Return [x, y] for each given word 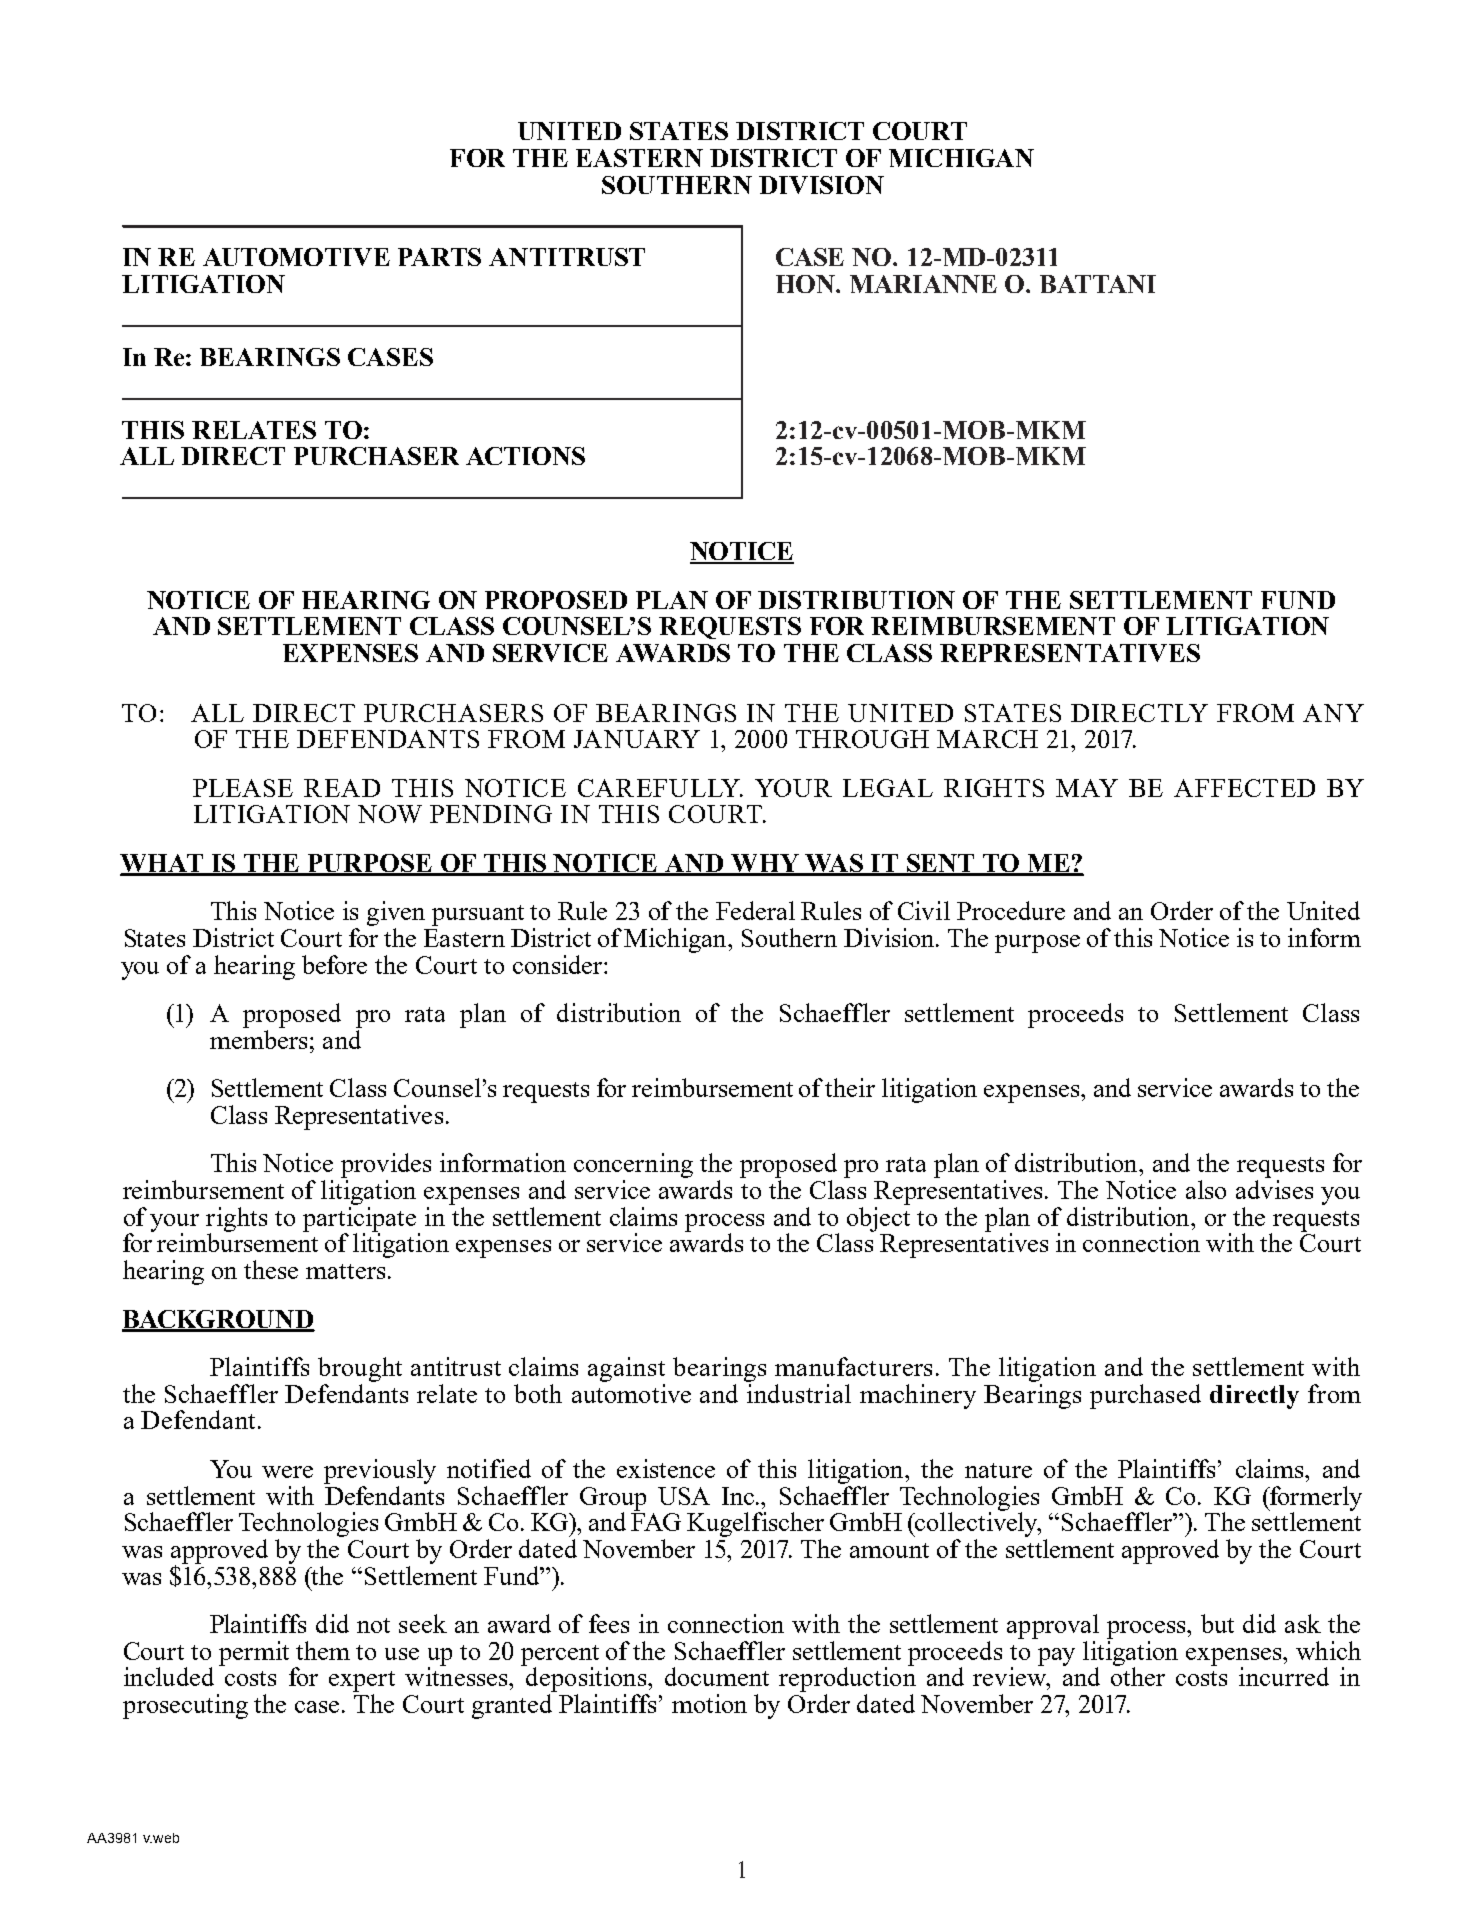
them [323, 1650]
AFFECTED [1244, 788]
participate [361, 1220]
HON [806, 284]
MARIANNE [923, 284]
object [878, 1219]
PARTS [439, 257]
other [1138, 1675]
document [717, 1676]
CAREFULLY [660, 788]
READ [342, 788]
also [1206, 1189]
